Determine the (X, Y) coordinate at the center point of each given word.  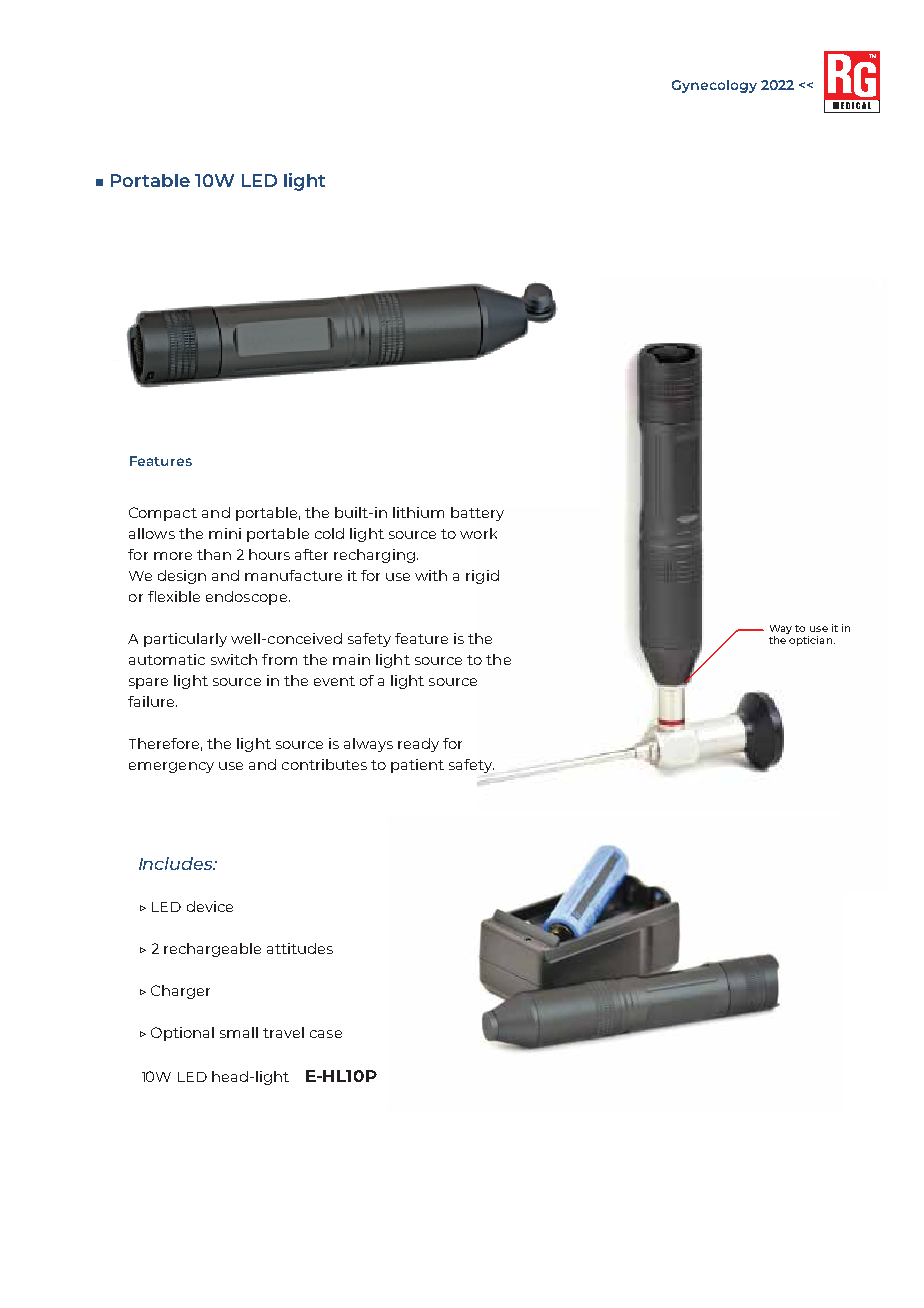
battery (477, 514)
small (239, 1032)
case (326, 1034)
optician (810, 641)
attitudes (300, 948)
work (478, 533)
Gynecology (714, 86)
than (214, 554)
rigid (482, 577)
